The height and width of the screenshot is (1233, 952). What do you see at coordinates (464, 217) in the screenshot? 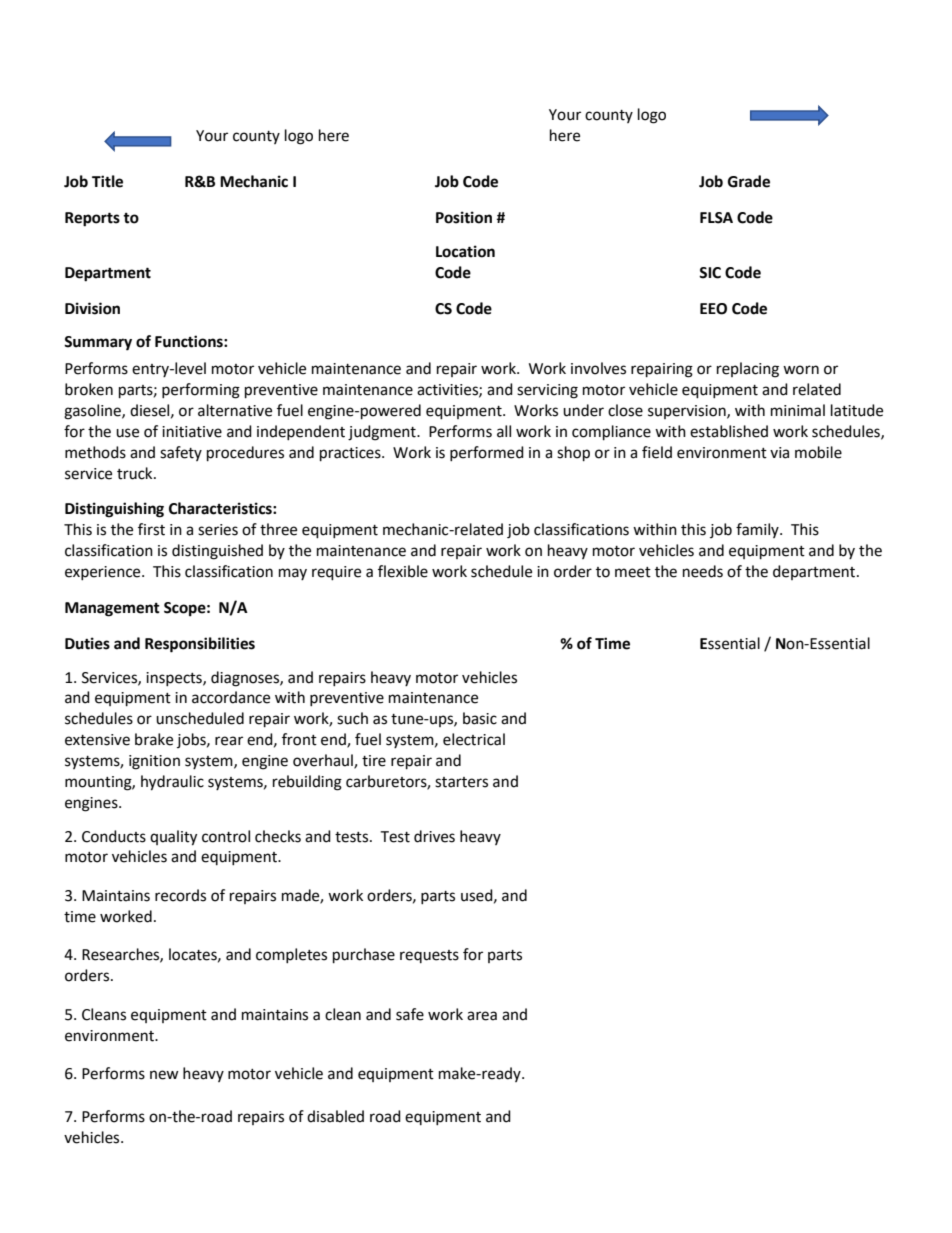
I see `Position` at bounding box center [464, 217].
